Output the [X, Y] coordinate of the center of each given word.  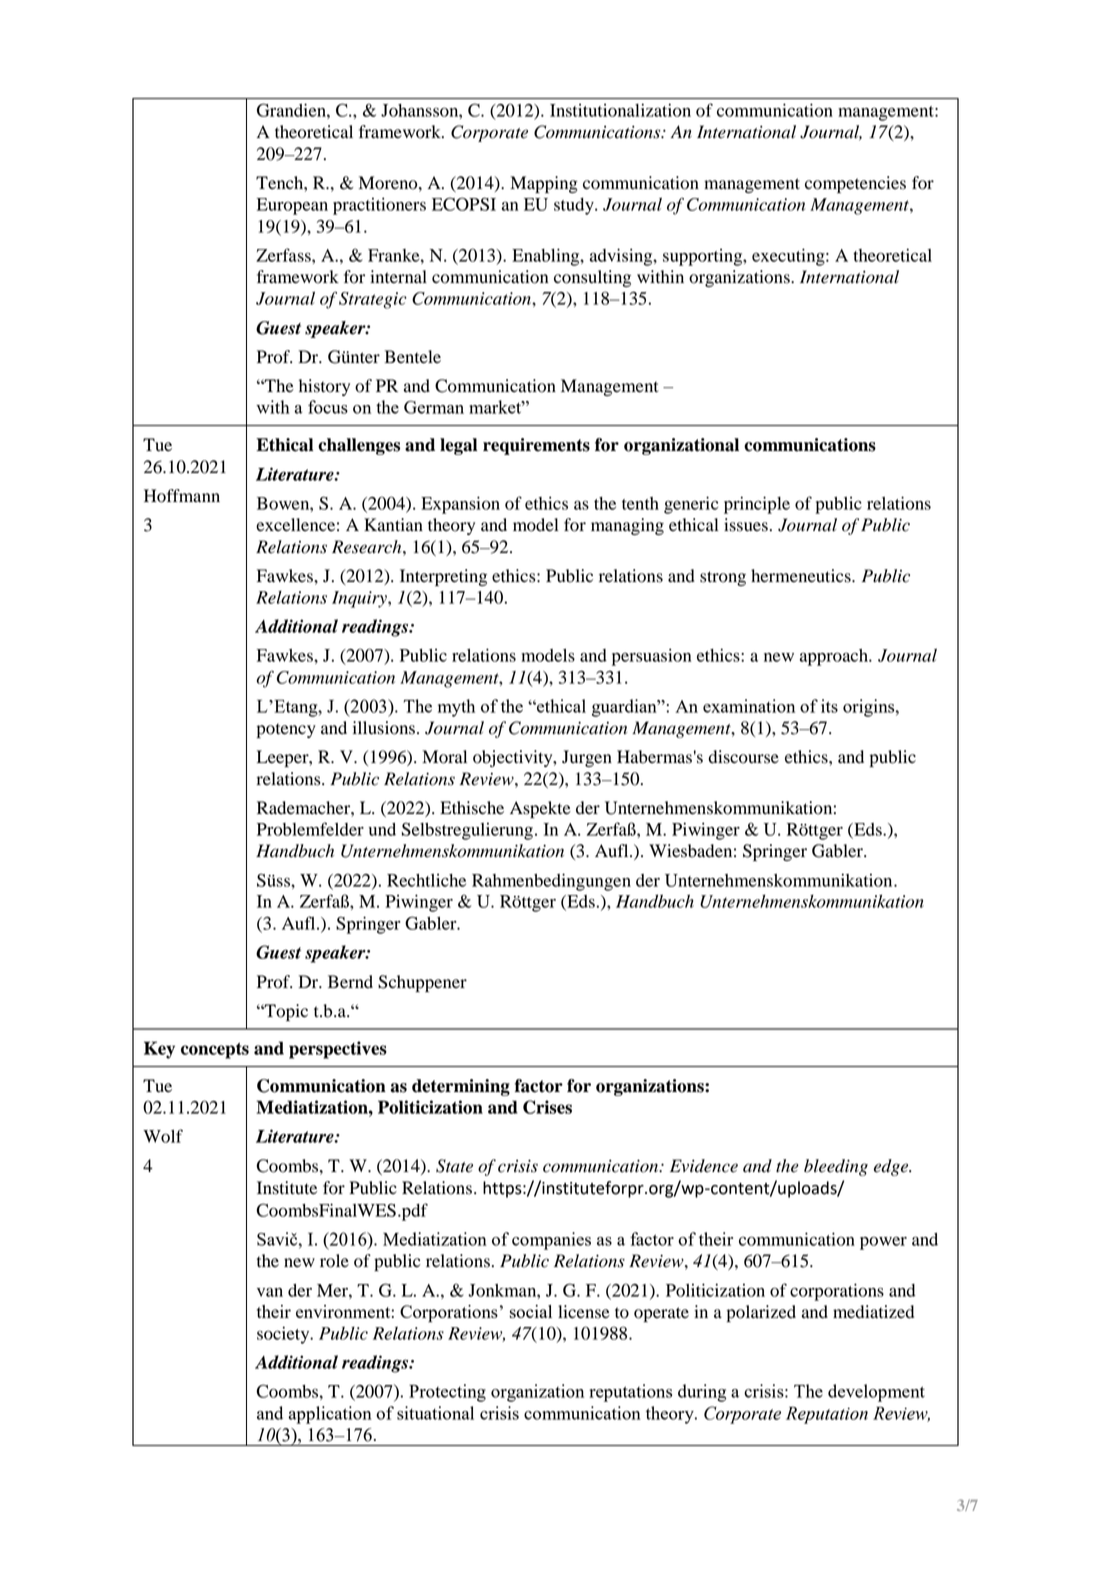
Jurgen [587, 758]
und [382, 829]
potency [286, 730]
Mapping [544, 184]
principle [757, 505]
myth [456, 708]
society [284, 1335]
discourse [744, 757]
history [324, 387]
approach [835, 657]
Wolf [163, 1136]
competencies [855, 184]
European [292, 206]
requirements [536, 446]
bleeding [836, 1167]
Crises [547, 1107]
